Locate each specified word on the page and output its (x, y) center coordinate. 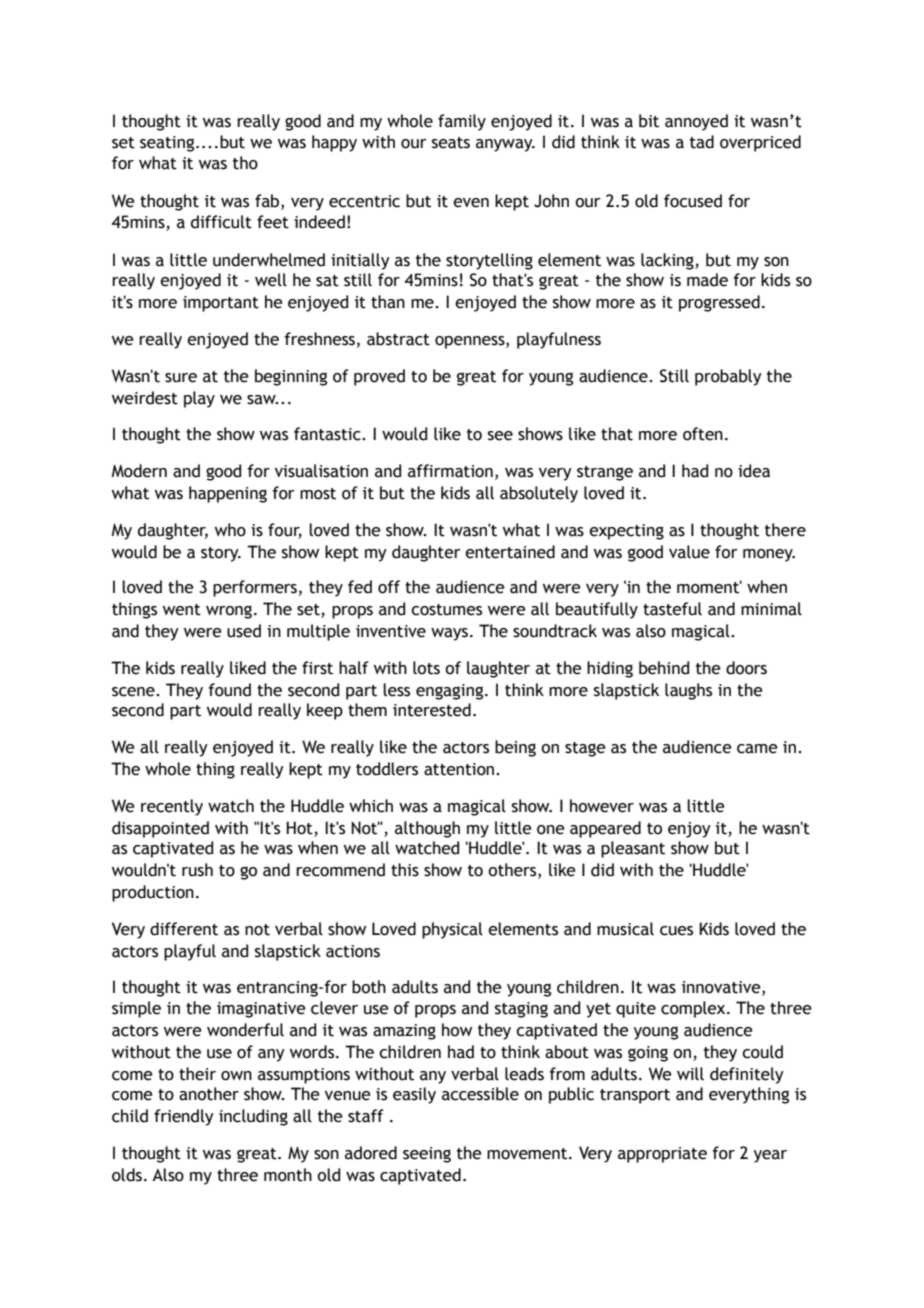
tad (702, 142)
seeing (427, 1155)
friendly (184, 1117)
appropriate (662, 1155)
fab (268, 201)
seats (451, 143)
